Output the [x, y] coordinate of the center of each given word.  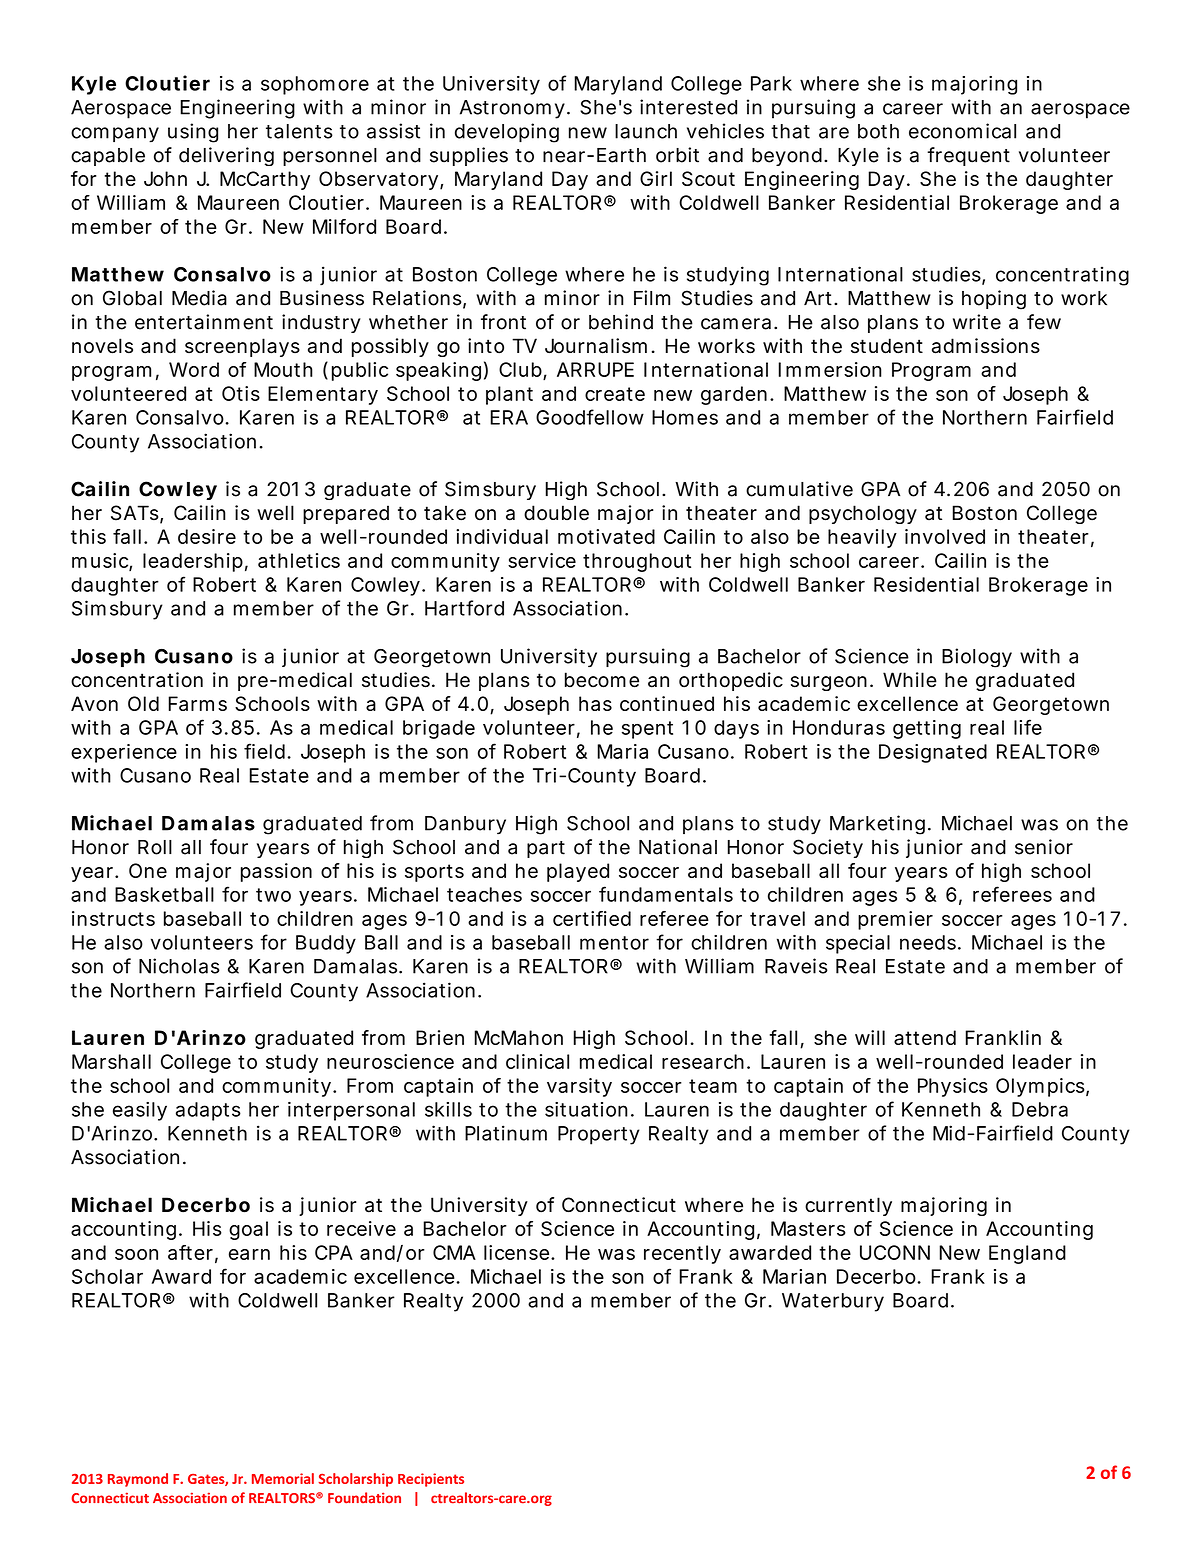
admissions [986, 346]
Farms [197, 703]
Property [599, 1135]
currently [848, 1206]
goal [248, 1230]
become [602, 680]
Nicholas [179, 966]
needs [928, 942]
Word [194, 369]
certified [592, 918]
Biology [977, 658]
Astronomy [512, 109]
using [193, 133]
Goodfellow [590, 417]
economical [962, 131]
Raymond [138, 1480]
